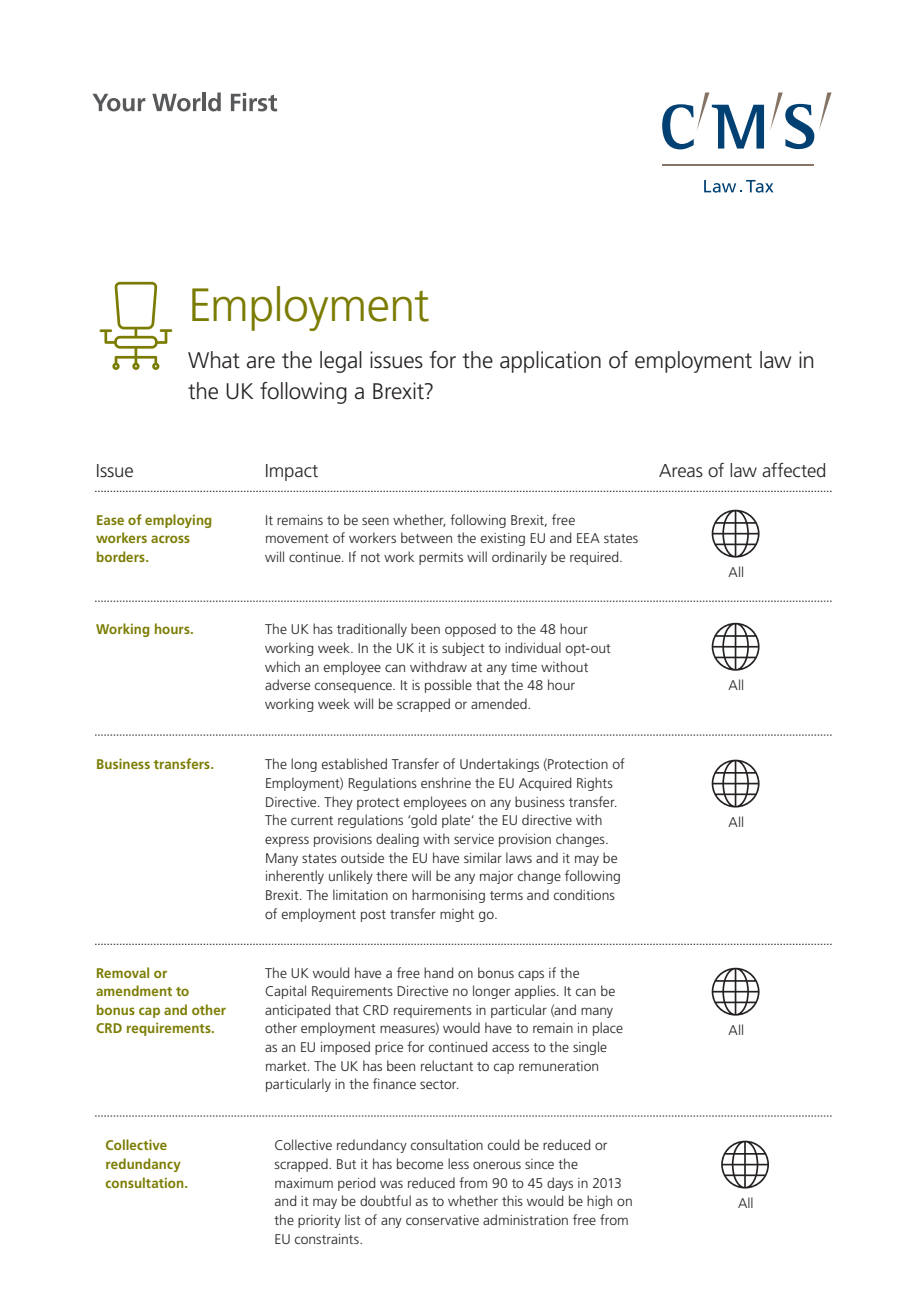  I want to click on Removal, so click(123, 972).
